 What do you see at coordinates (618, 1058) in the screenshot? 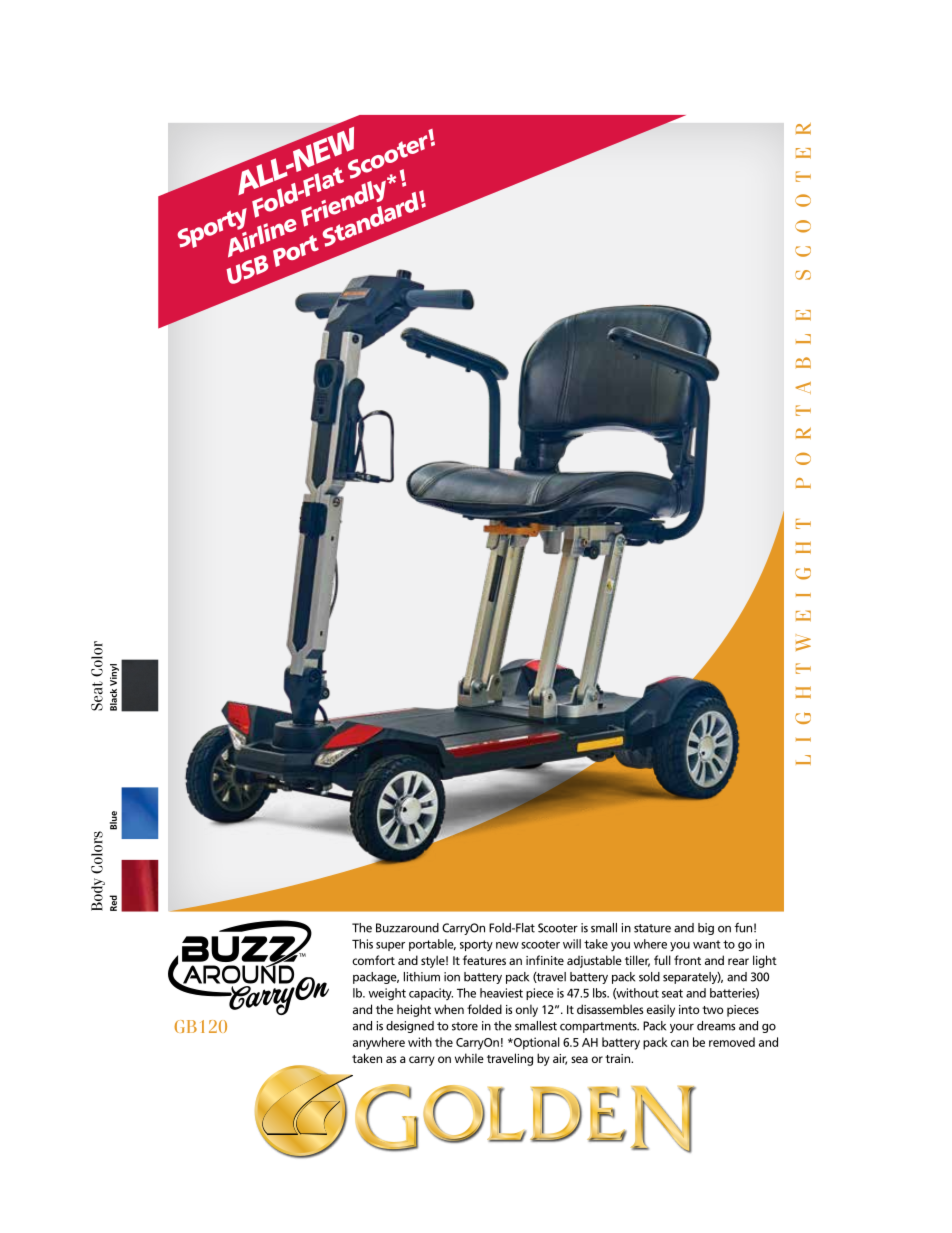
I see `train` at bounding box center [618, 1058].
